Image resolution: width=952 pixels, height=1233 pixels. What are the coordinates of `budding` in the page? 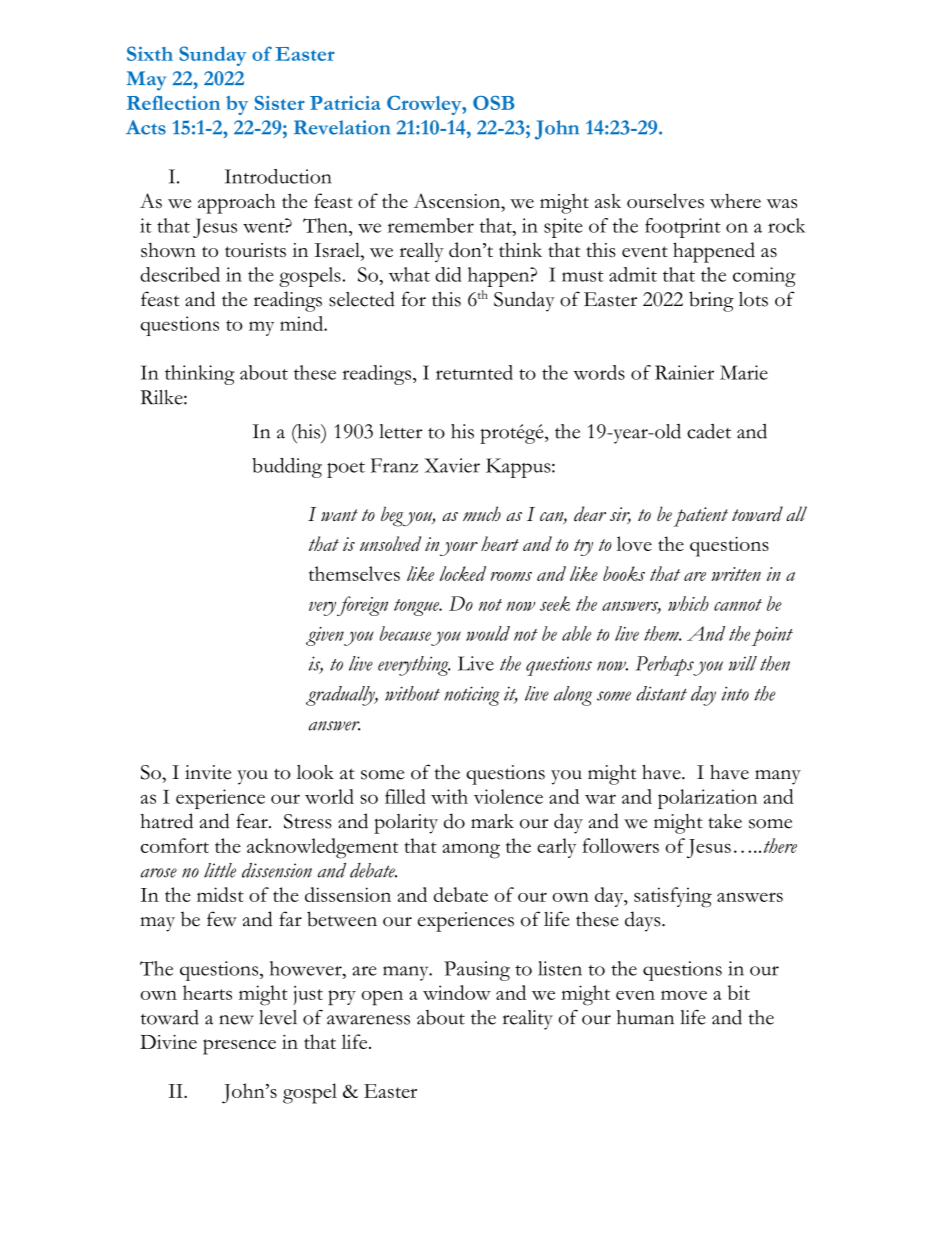 It's located at (287, 468).
